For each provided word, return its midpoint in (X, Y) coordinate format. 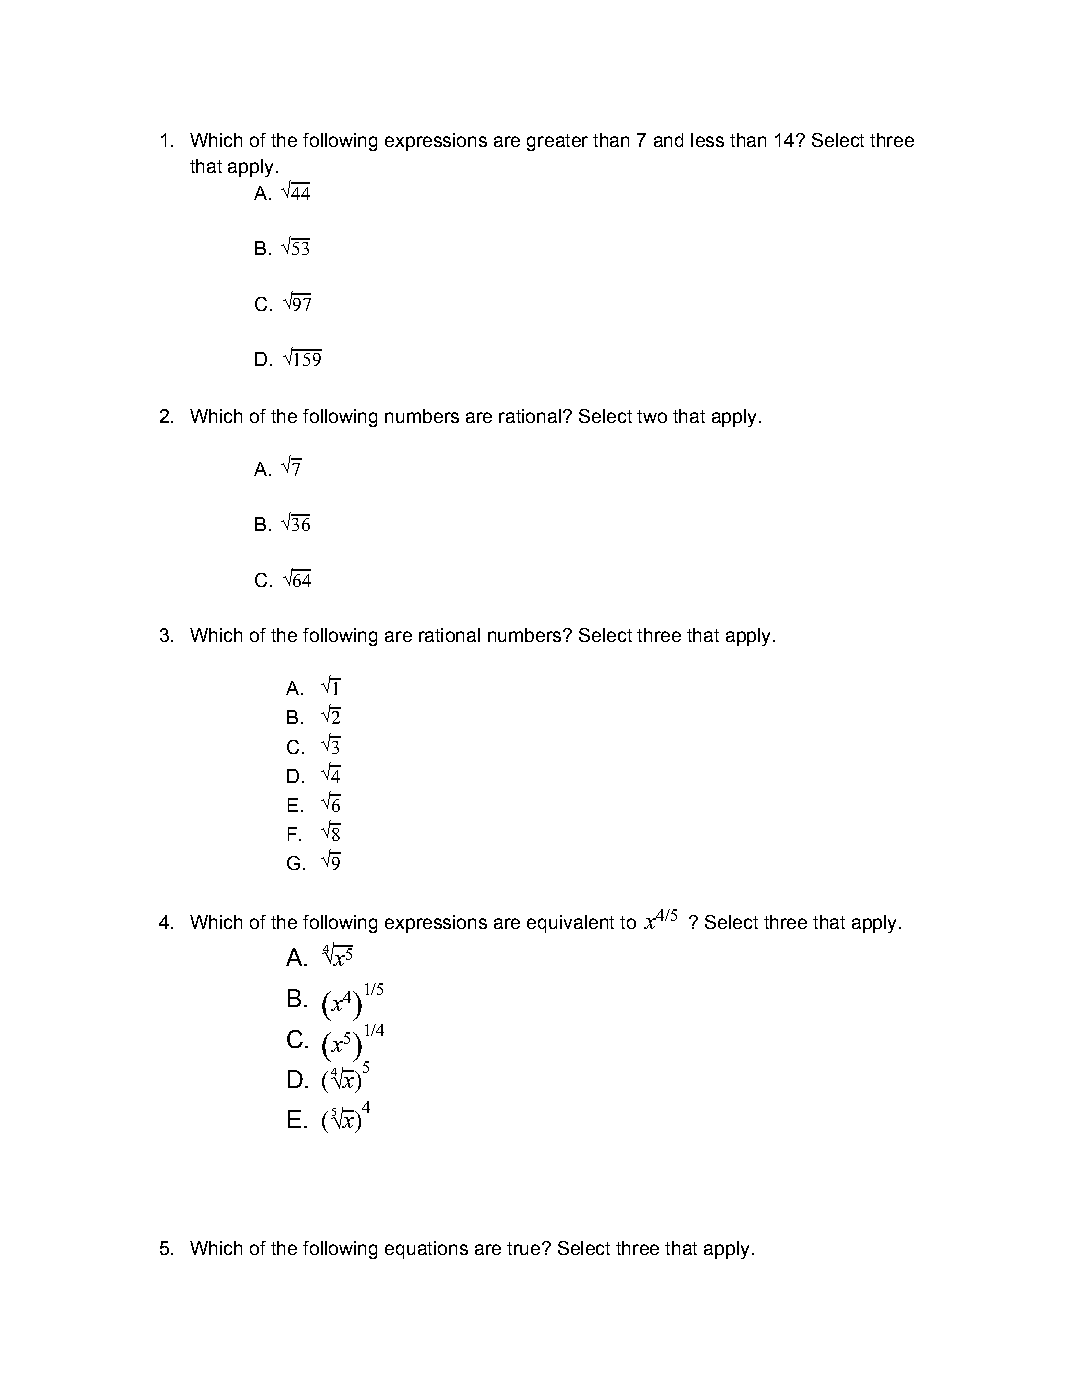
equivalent (570, 924)
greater (557, 142)
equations (426, 1250)
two (652, 416)
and (668, 140)
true (523, 1248)
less (707, 140)
